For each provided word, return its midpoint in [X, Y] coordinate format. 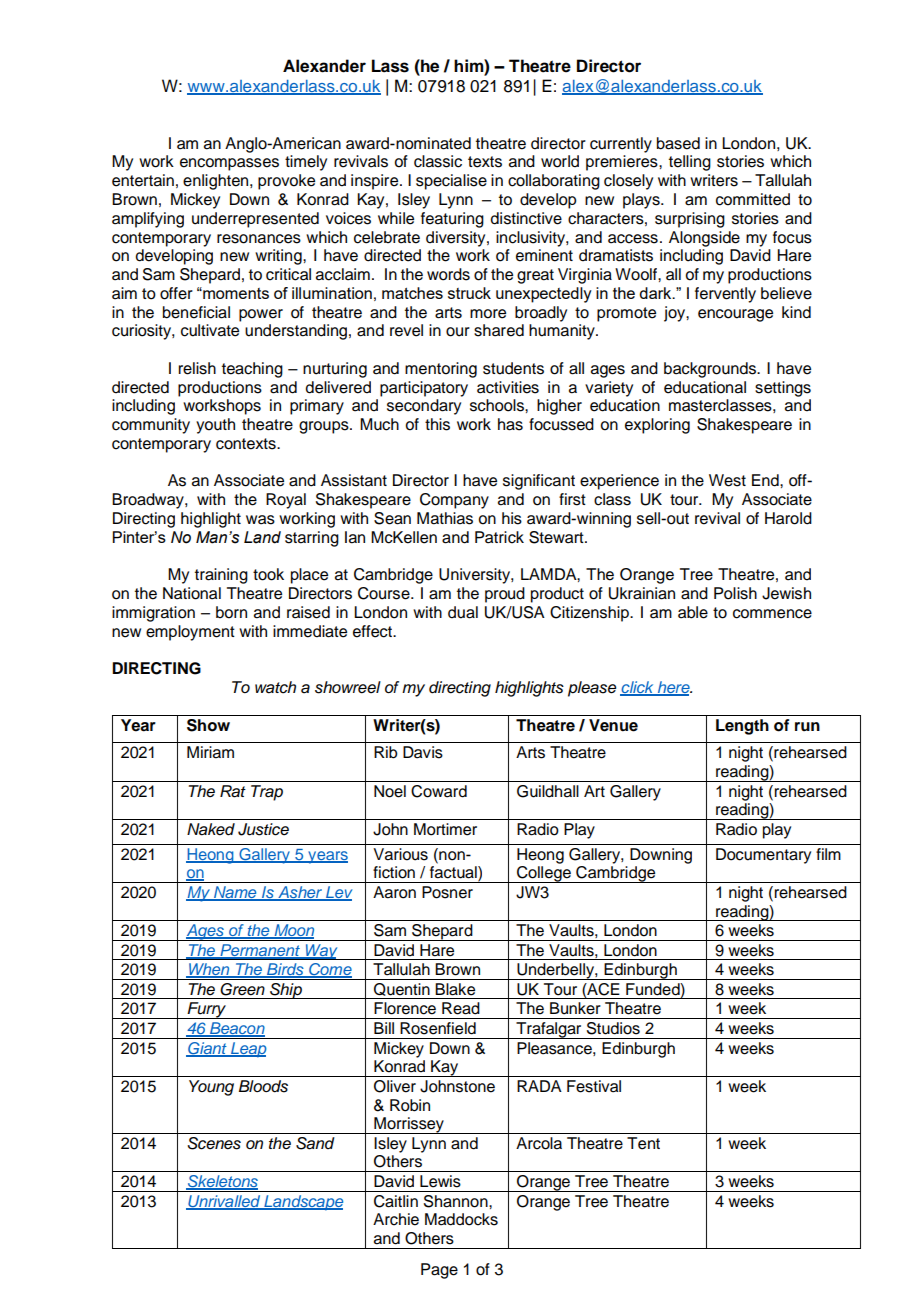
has [510, 424]
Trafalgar [549, 1030]
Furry [207, 1010]
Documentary [763, 856]
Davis [423, 752]
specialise [451, 182]
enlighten [217, 182]
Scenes [214, 1143]
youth [215, 426]
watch [275, 687]
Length [742, 727]
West [727, 480]
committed [753, 199]
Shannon [457, 1201]
